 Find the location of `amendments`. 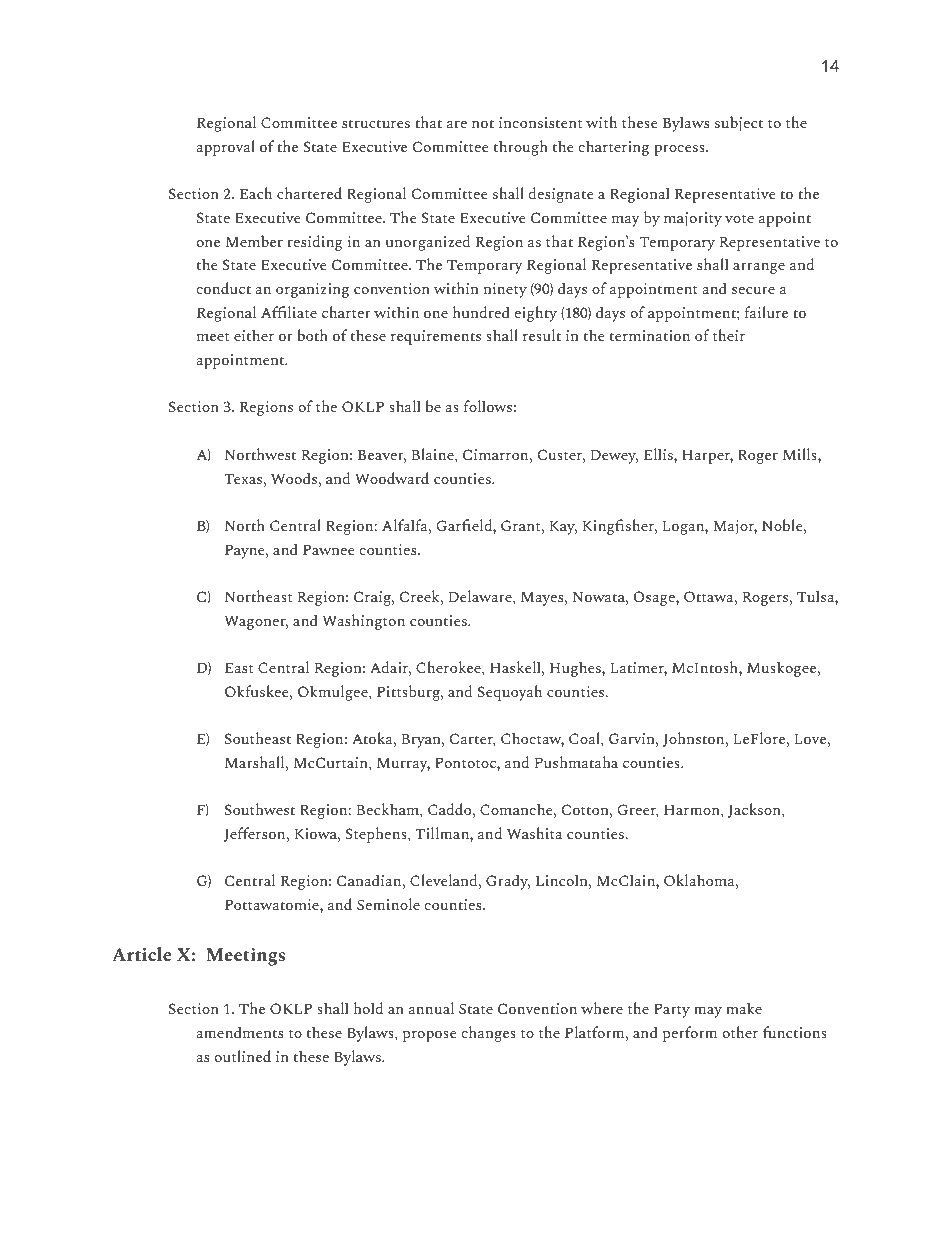

amendments is located at coordinates (239, 1032).
